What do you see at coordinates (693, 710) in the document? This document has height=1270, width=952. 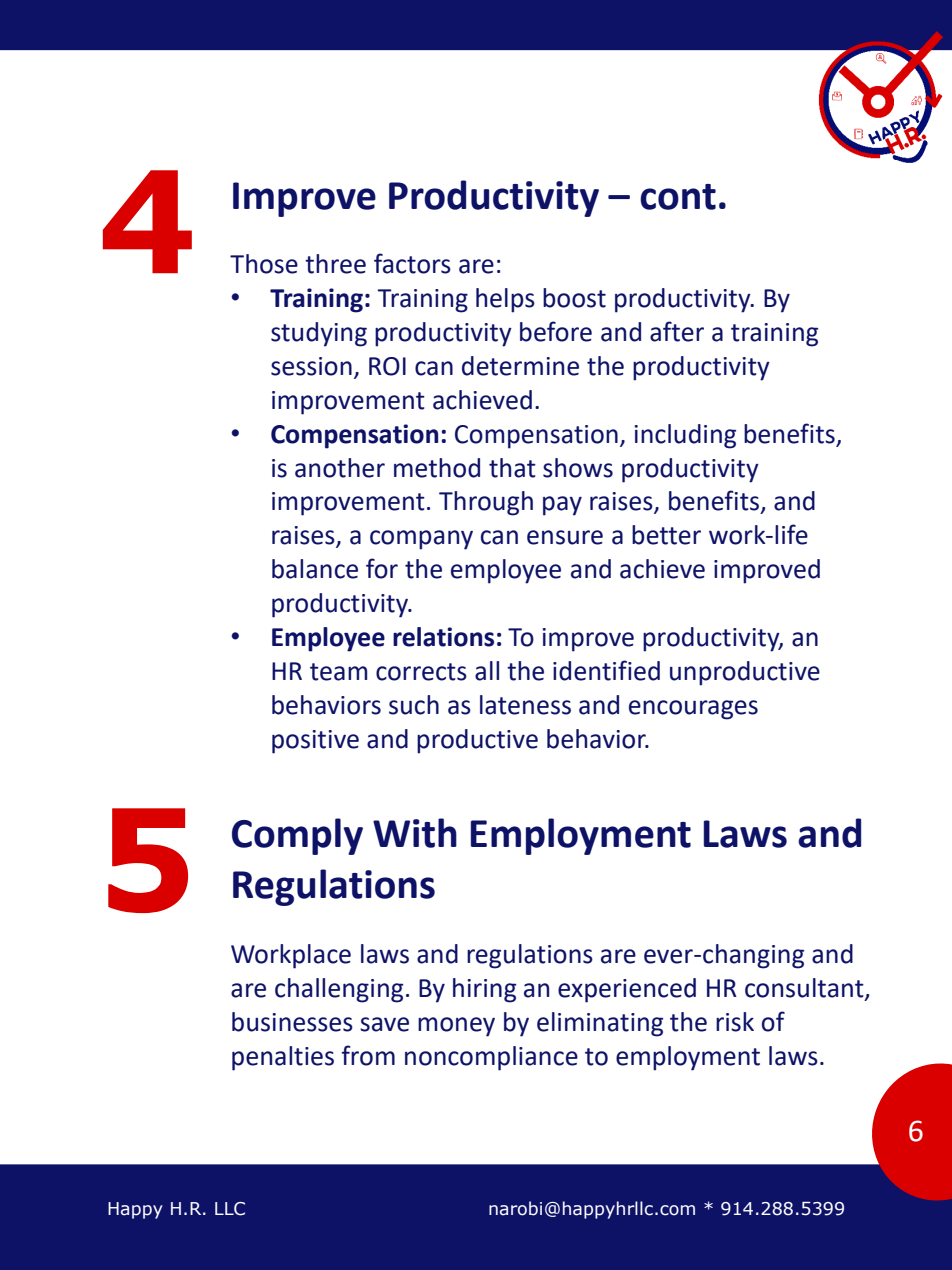 I see `encourages` at bounding box center [693, 710].
